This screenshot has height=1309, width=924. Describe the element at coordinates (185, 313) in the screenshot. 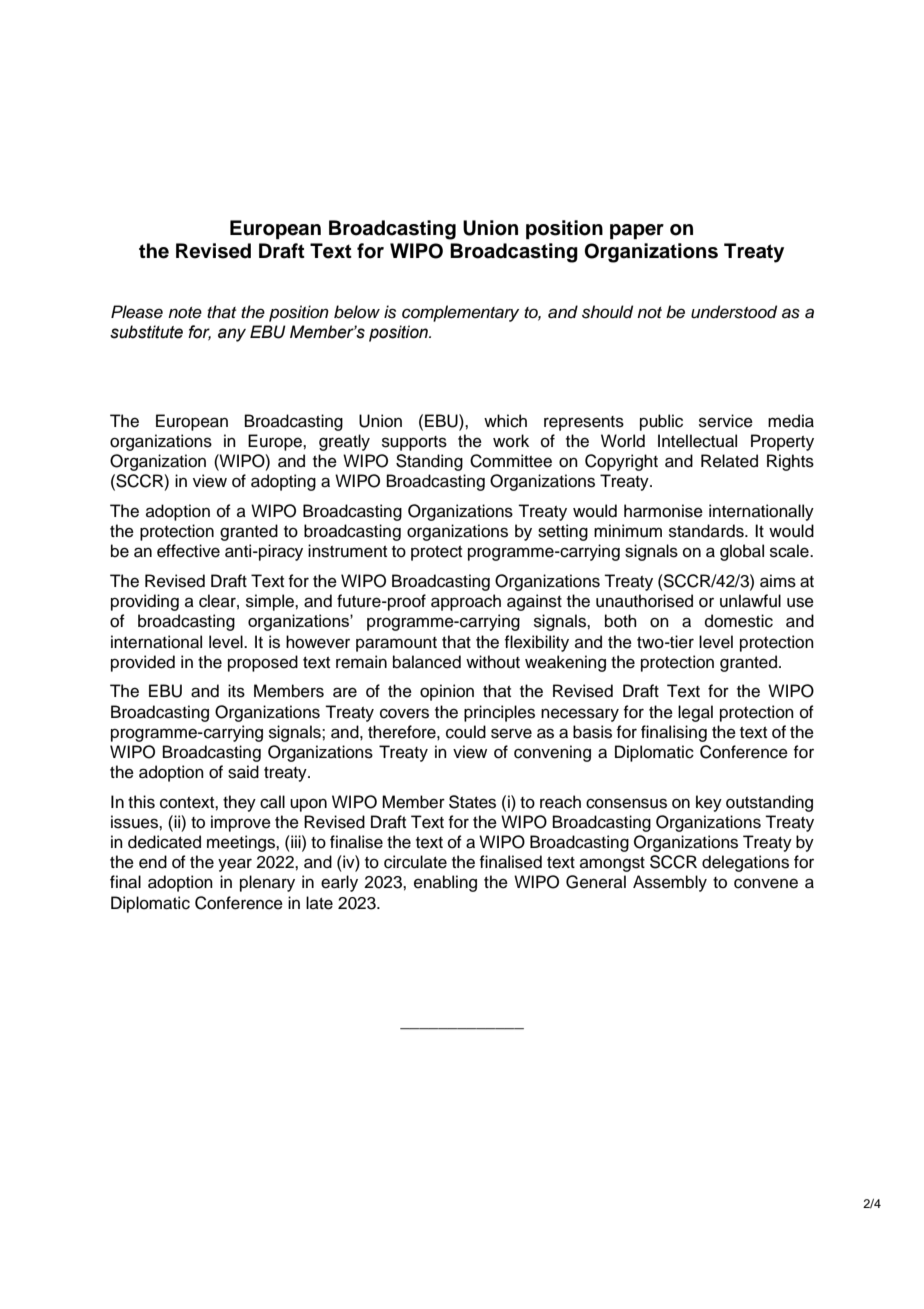

I see `note` at that location.
